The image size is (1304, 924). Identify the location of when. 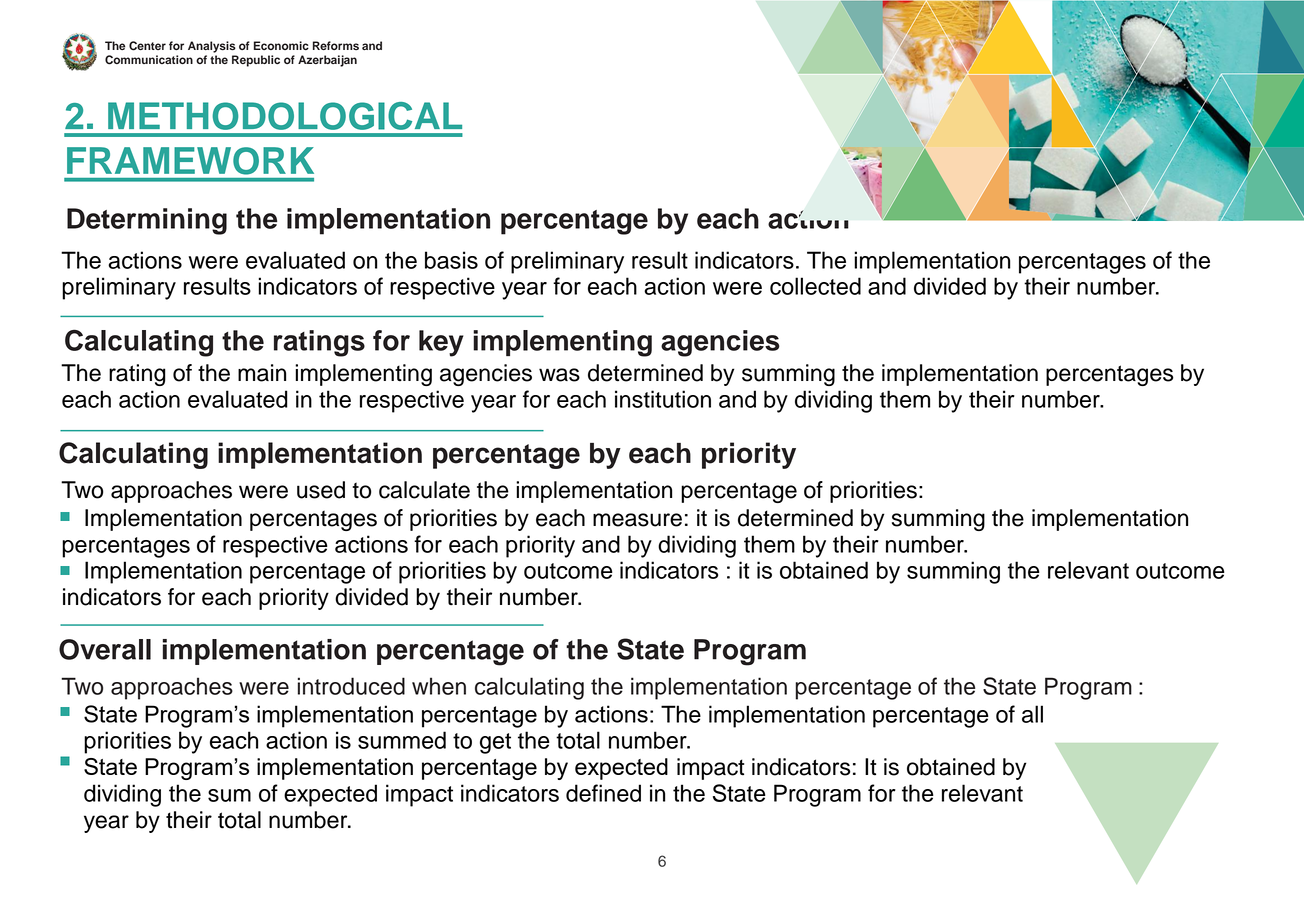
(439, 686).
